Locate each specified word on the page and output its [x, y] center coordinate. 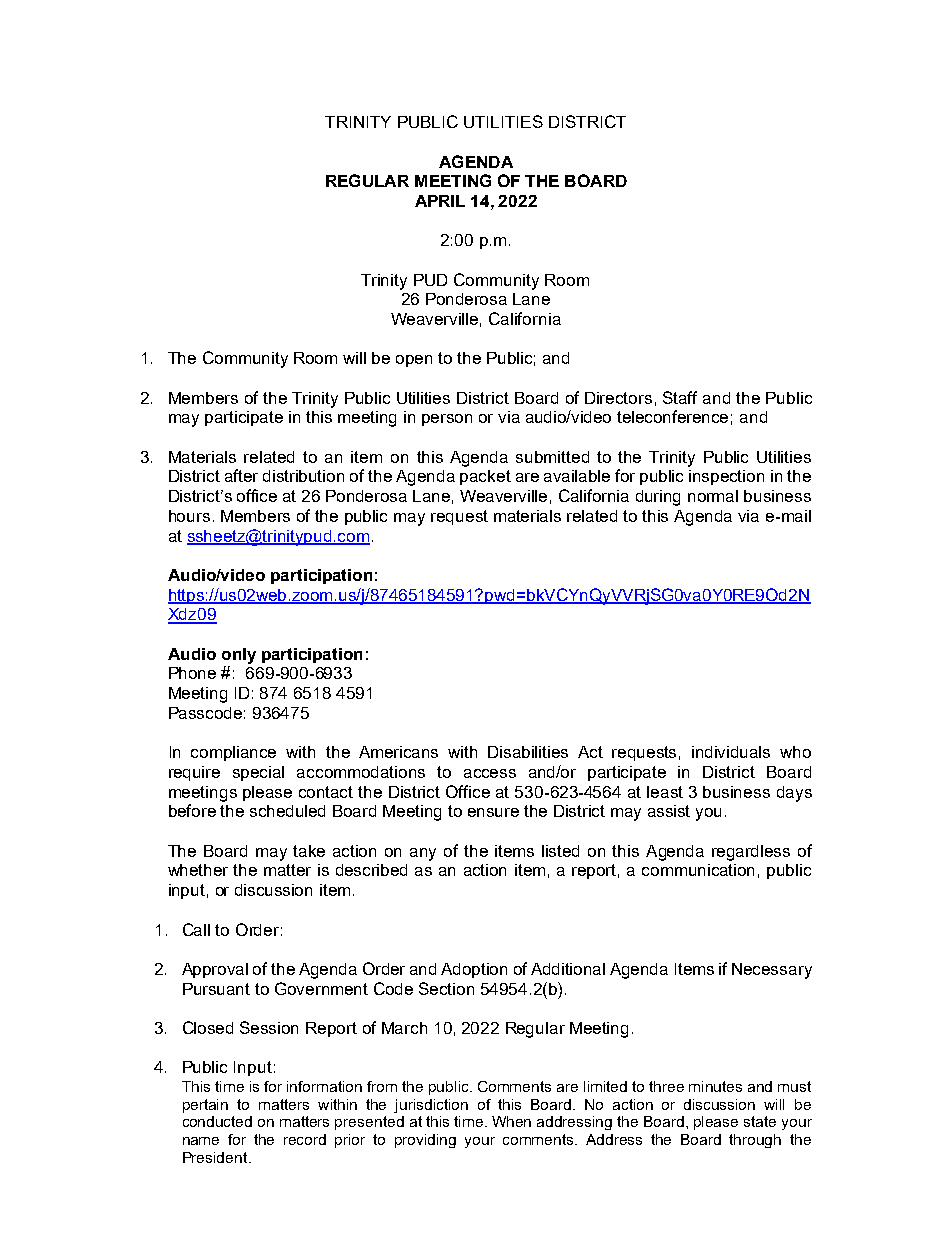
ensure [493, 812]
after [241, 475]
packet [485, 477]
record [305, 1139]
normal [713, 496]
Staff [680, 397]
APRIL [440, 201]
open [414, 361]
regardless [751, 853]
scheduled [287, 811]
